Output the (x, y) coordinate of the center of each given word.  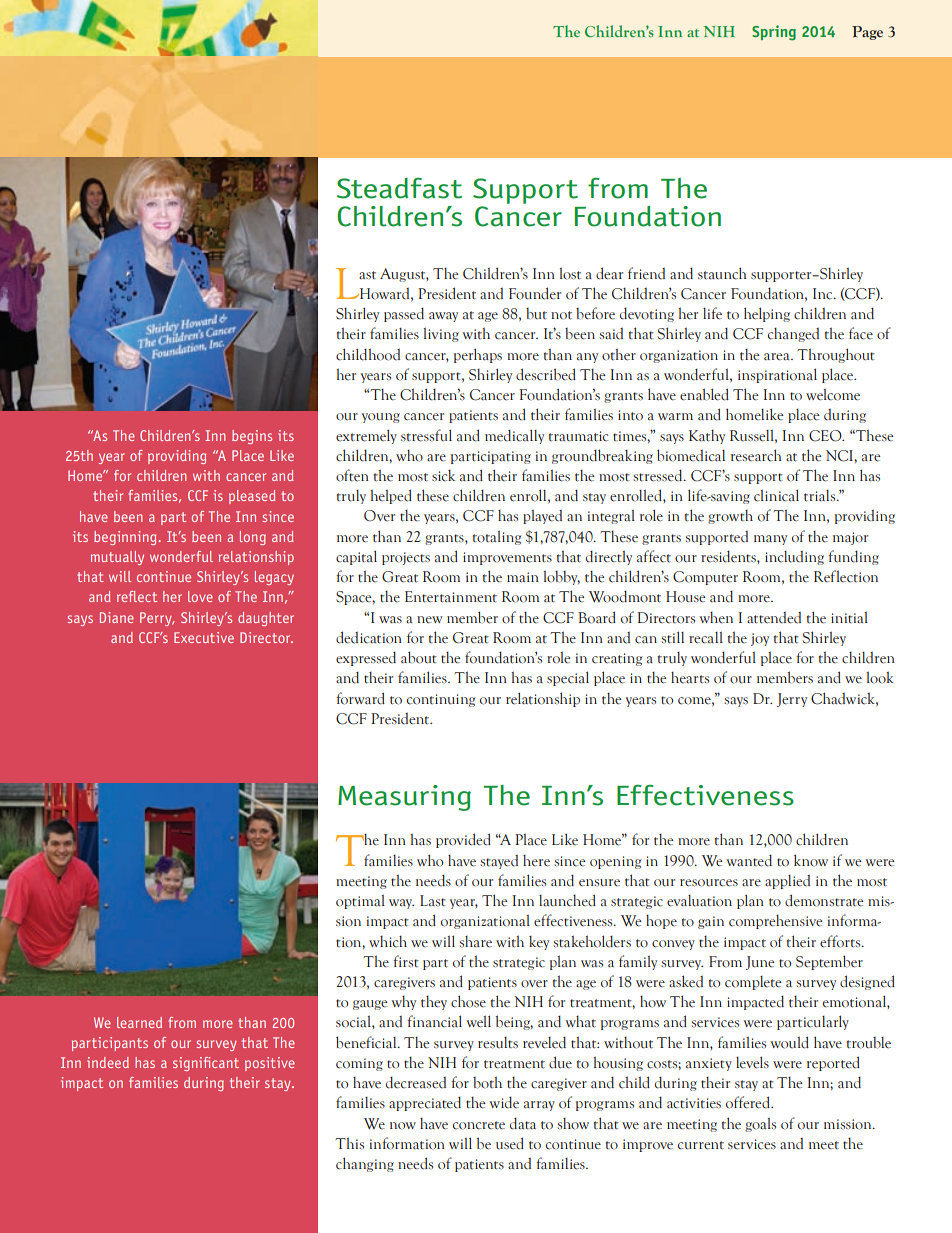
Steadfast (399, 188)
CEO (826, 436)
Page (867, 33)
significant (206, 1064)
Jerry (792, 700)
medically (514, 436)
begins (252, 437)
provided (463, 840)
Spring (774, 33)
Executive (204, 637)
